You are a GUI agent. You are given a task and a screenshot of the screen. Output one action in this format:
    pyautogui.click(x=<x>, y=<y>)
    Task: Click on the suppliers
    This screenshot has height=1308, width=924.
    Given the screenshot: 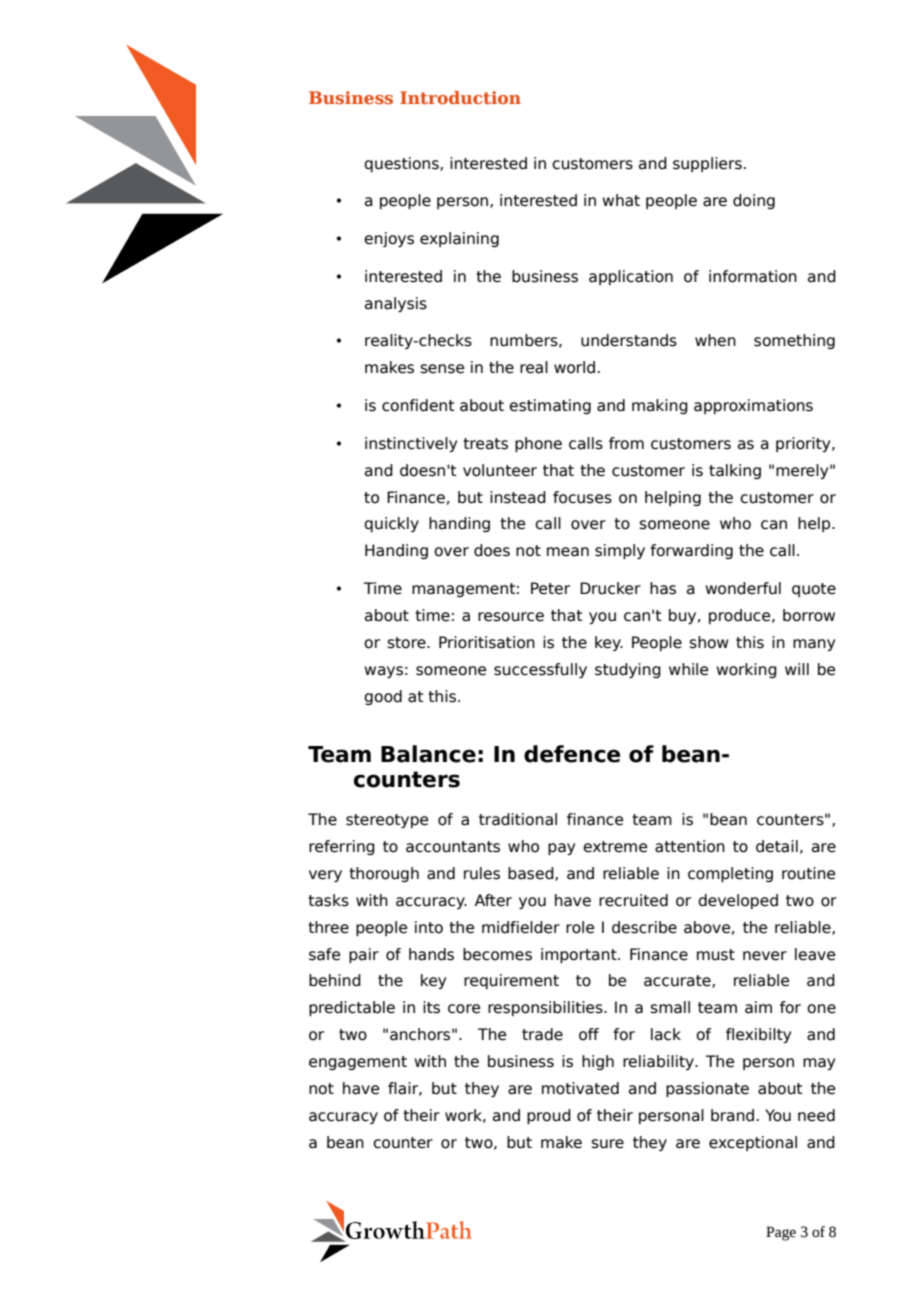 What is the action you would take?
    pyautogui.click(x=707, y=164)
